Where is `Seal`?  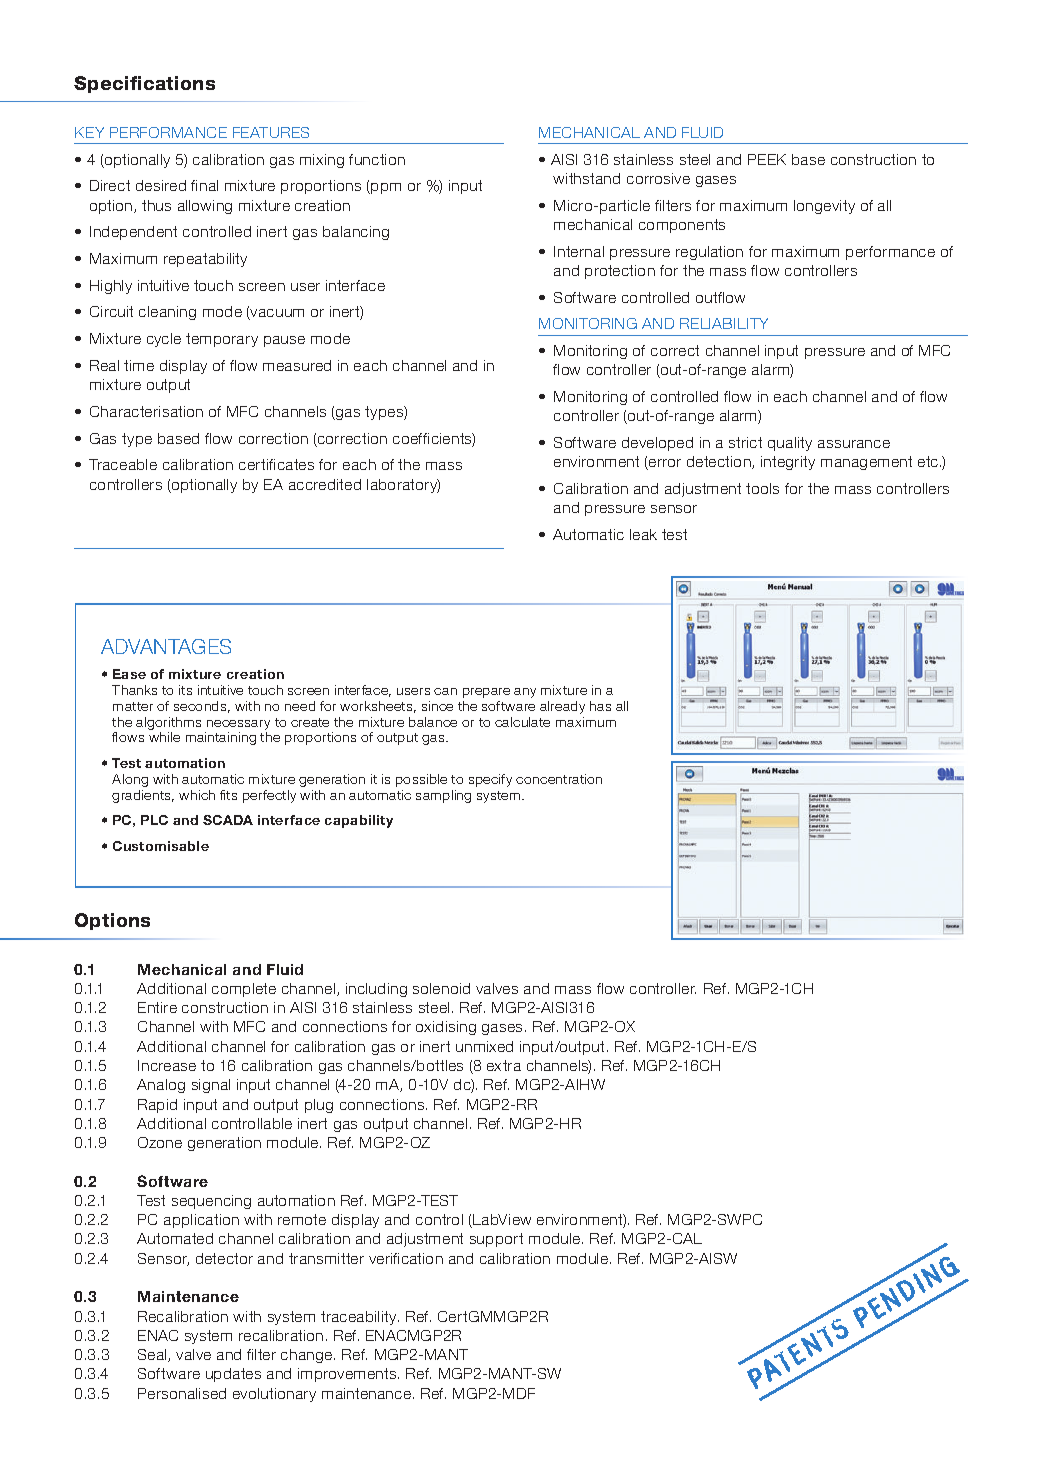 Seal is located at coordinates (153, 1355).
